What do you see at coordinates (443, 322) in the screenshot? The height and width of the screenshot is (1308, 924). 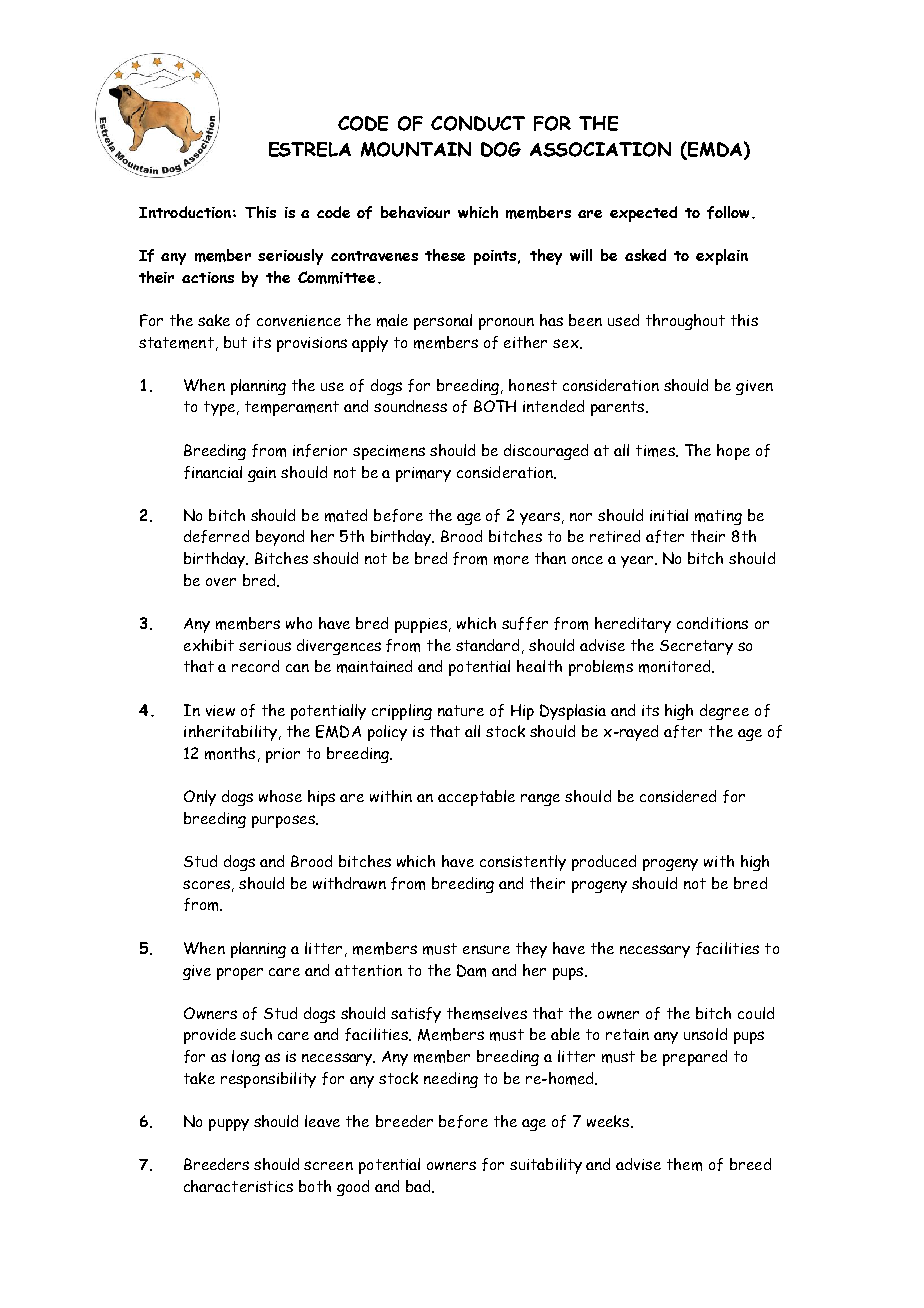 I see `personal` at bounding box center [443, 322].
